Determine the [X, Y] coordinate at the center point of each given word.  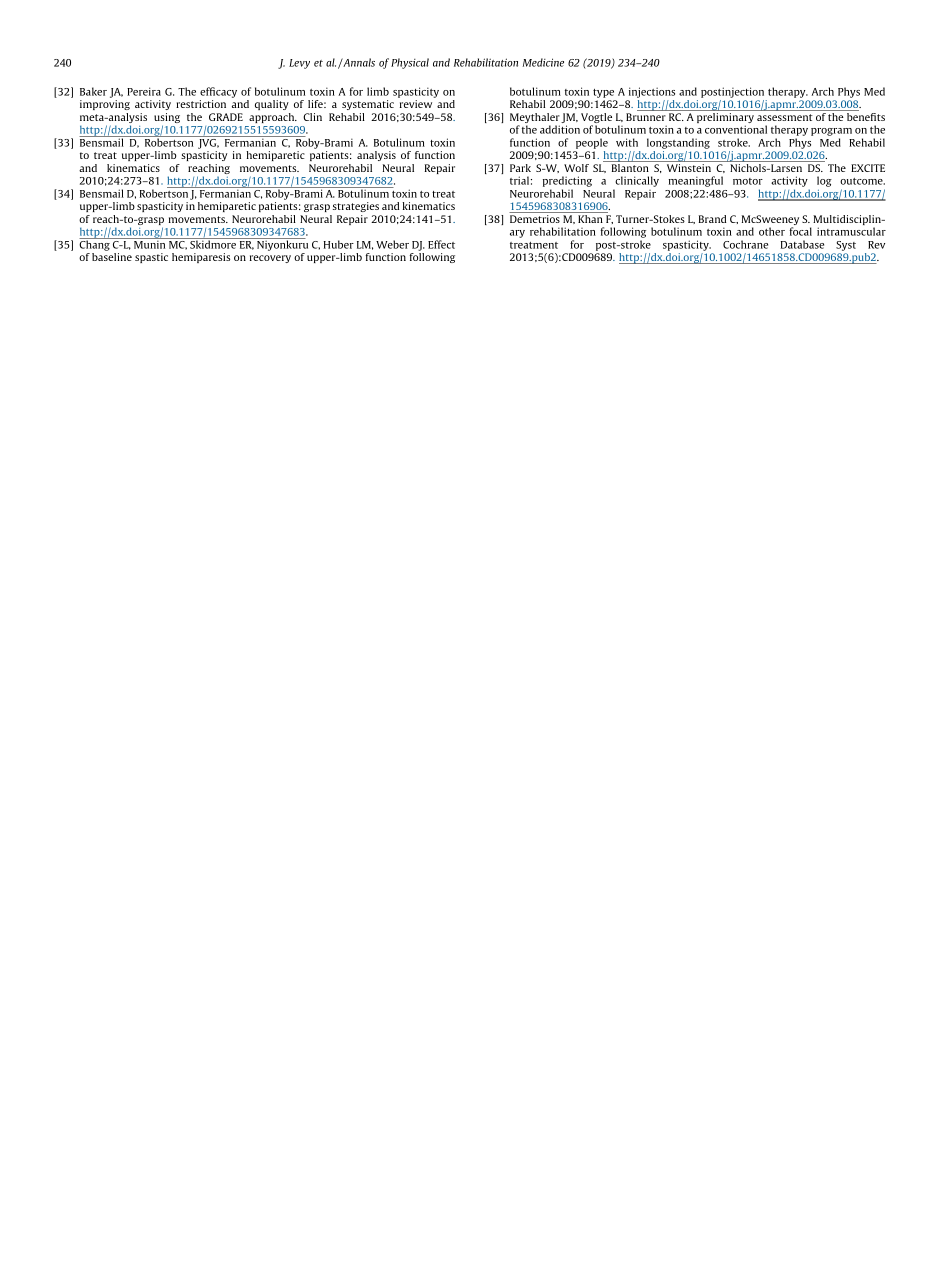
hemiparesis [201, 258]
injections [652, 92]
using [167, 119]
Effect [441, 244]
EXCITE [868, 168]
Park [520, 168]
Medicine [543, 62]
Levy [299, 64]
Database [802, 244]
